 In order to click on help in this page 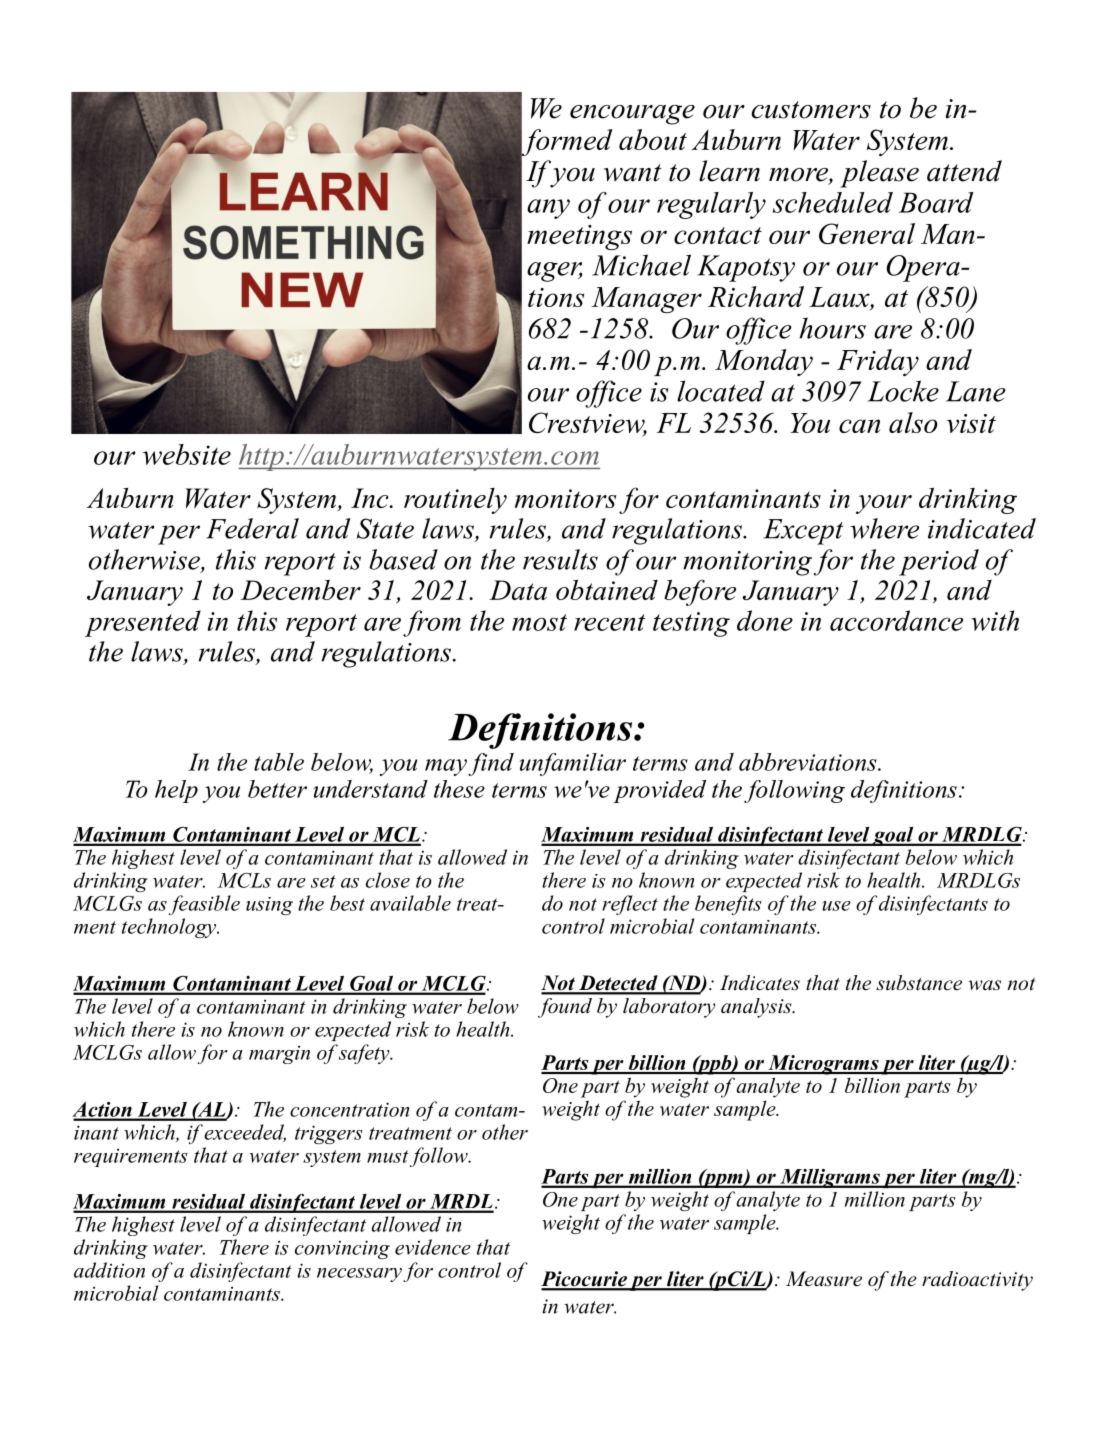, I will do `click(176, 791)`.
